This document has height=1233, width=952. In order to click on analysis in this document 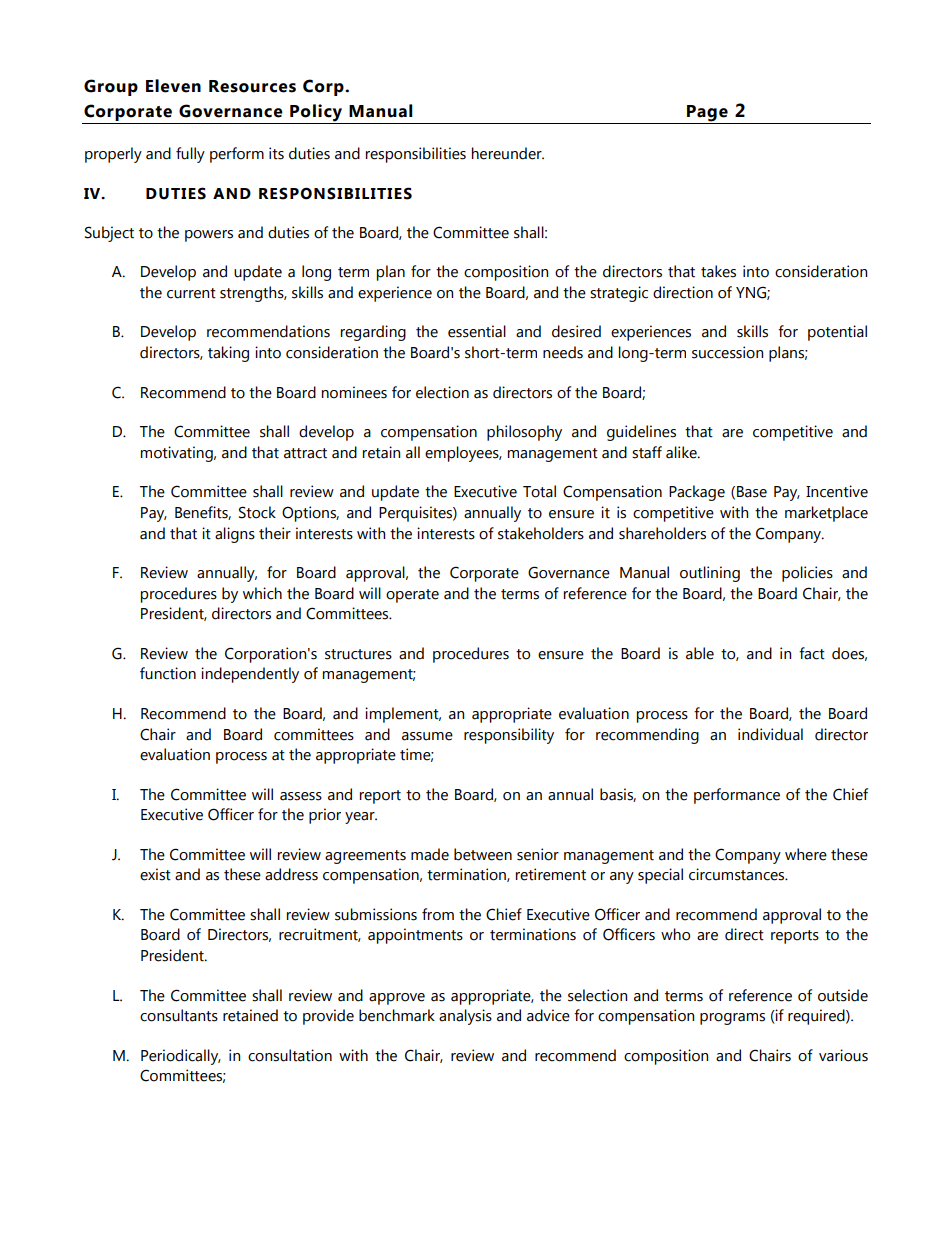, I will do `click(465, 1017)`.
